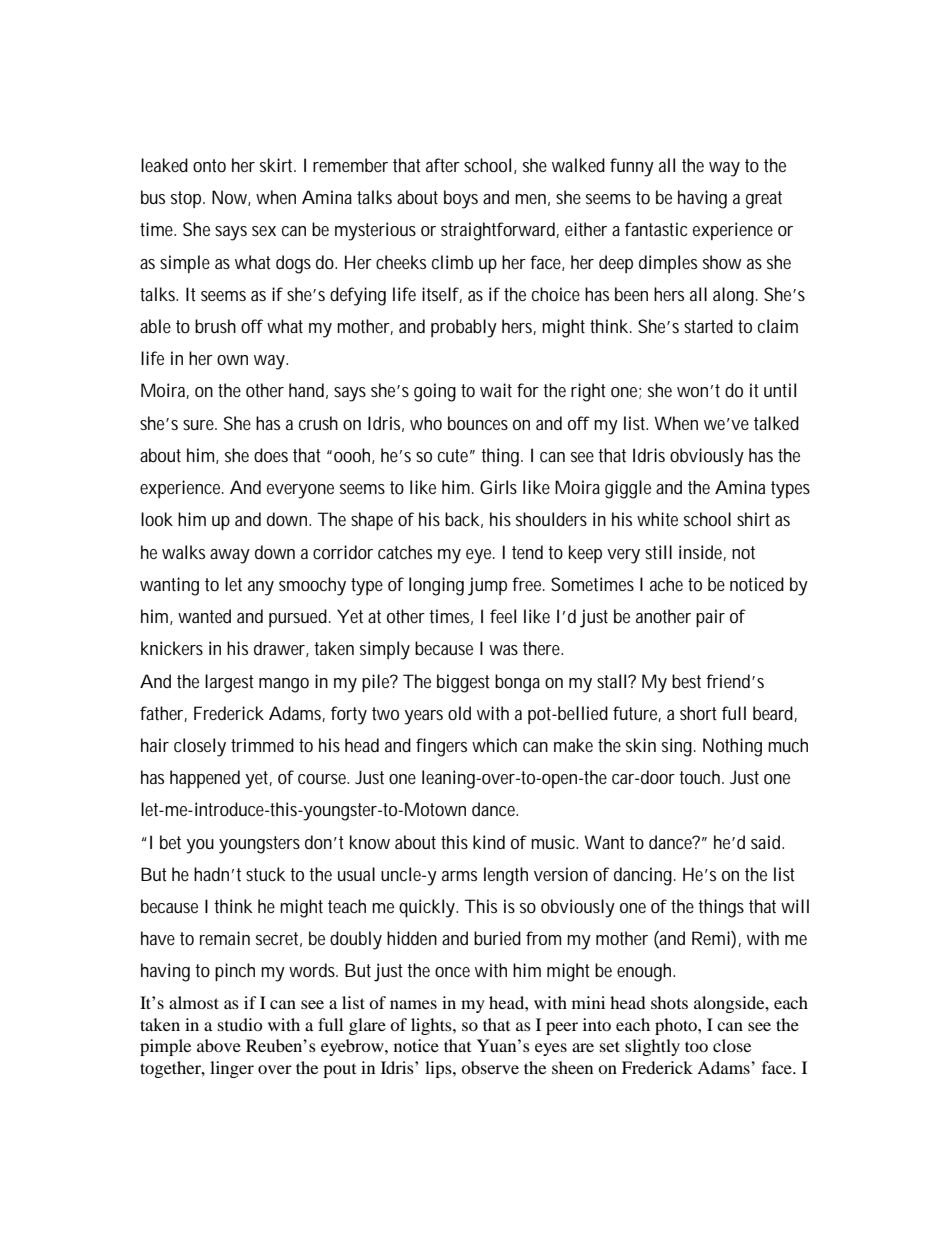  Describe the element at coordinates (764, 200) in the screenshot. I see `great` at that location.
